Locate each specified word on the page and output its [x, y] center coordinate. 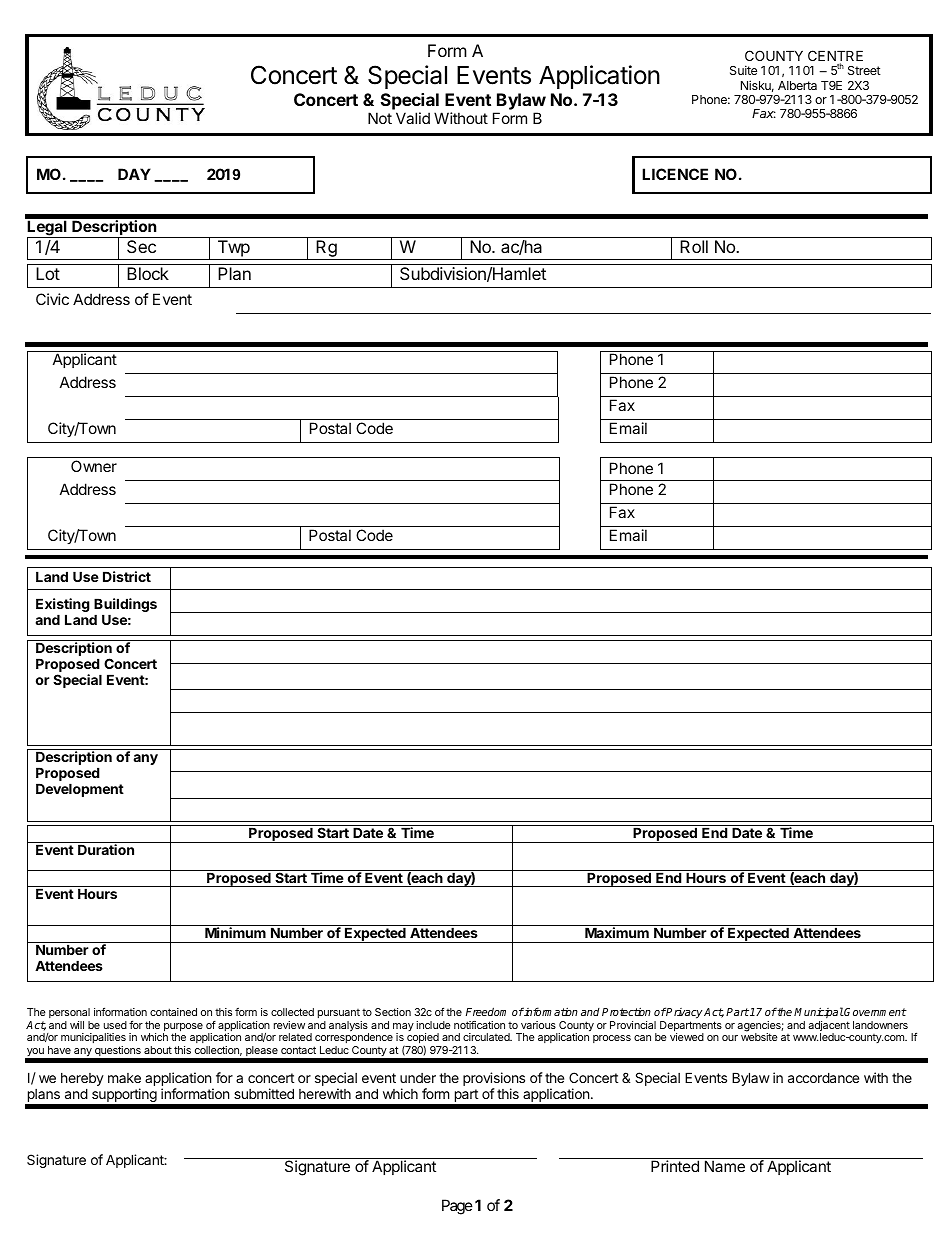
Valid [413, 118]
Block [148, 273]
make [124, 1078]
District [127, 576]
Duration [106, 849]
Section [393, 1012]
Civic [52, 299]
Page [457, 1207]
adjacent [829, 1027]
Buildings [125, 606]
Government [875, 1012]
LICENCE [675, 174]
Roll [694, 246]
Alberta [797, 85]
